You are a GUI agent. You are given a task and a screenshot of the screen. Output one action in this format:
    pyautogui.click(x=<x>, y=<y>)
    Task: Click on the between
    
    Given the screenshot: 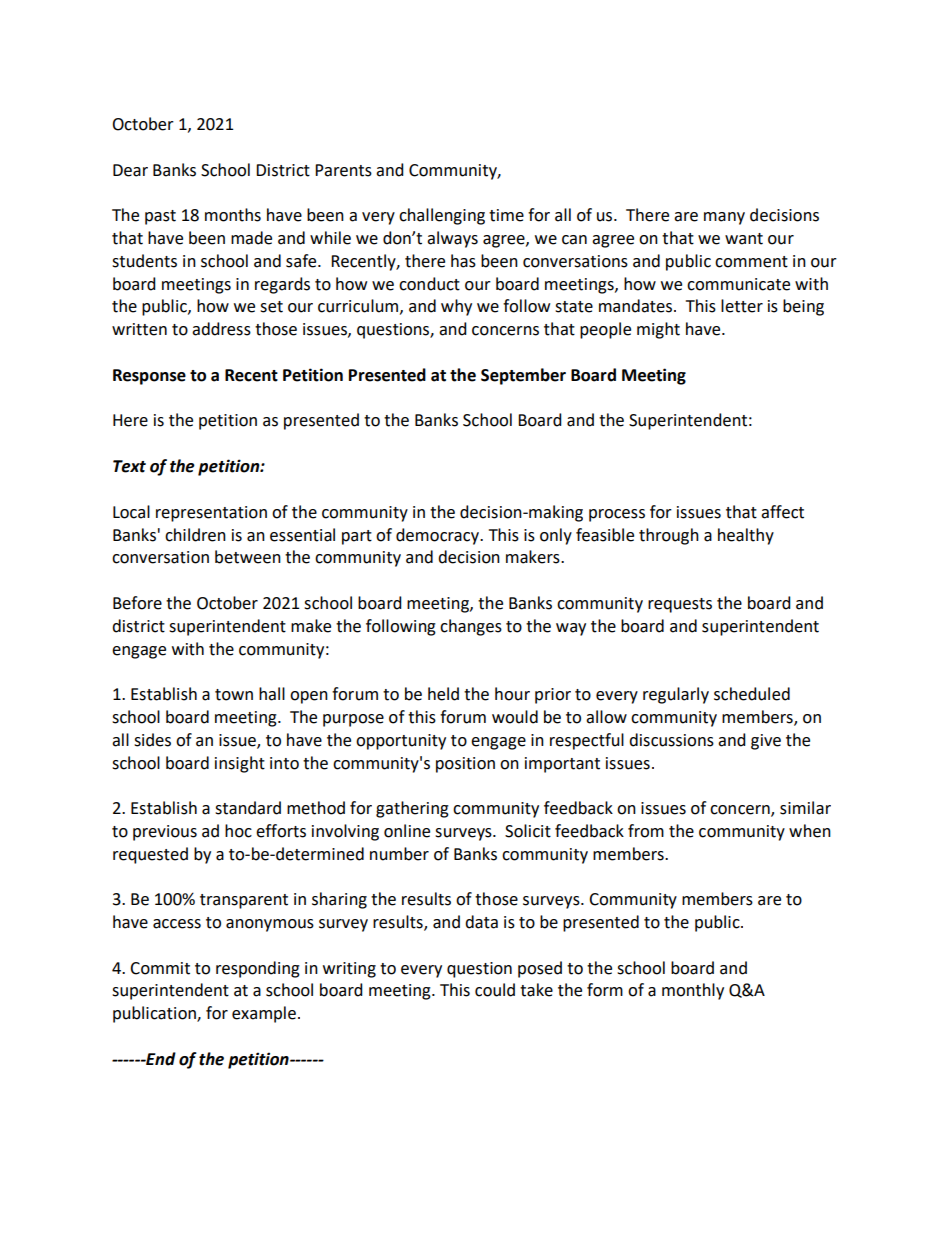 What is the action you would take?
    pyautogui.click(x=248, y=557)
